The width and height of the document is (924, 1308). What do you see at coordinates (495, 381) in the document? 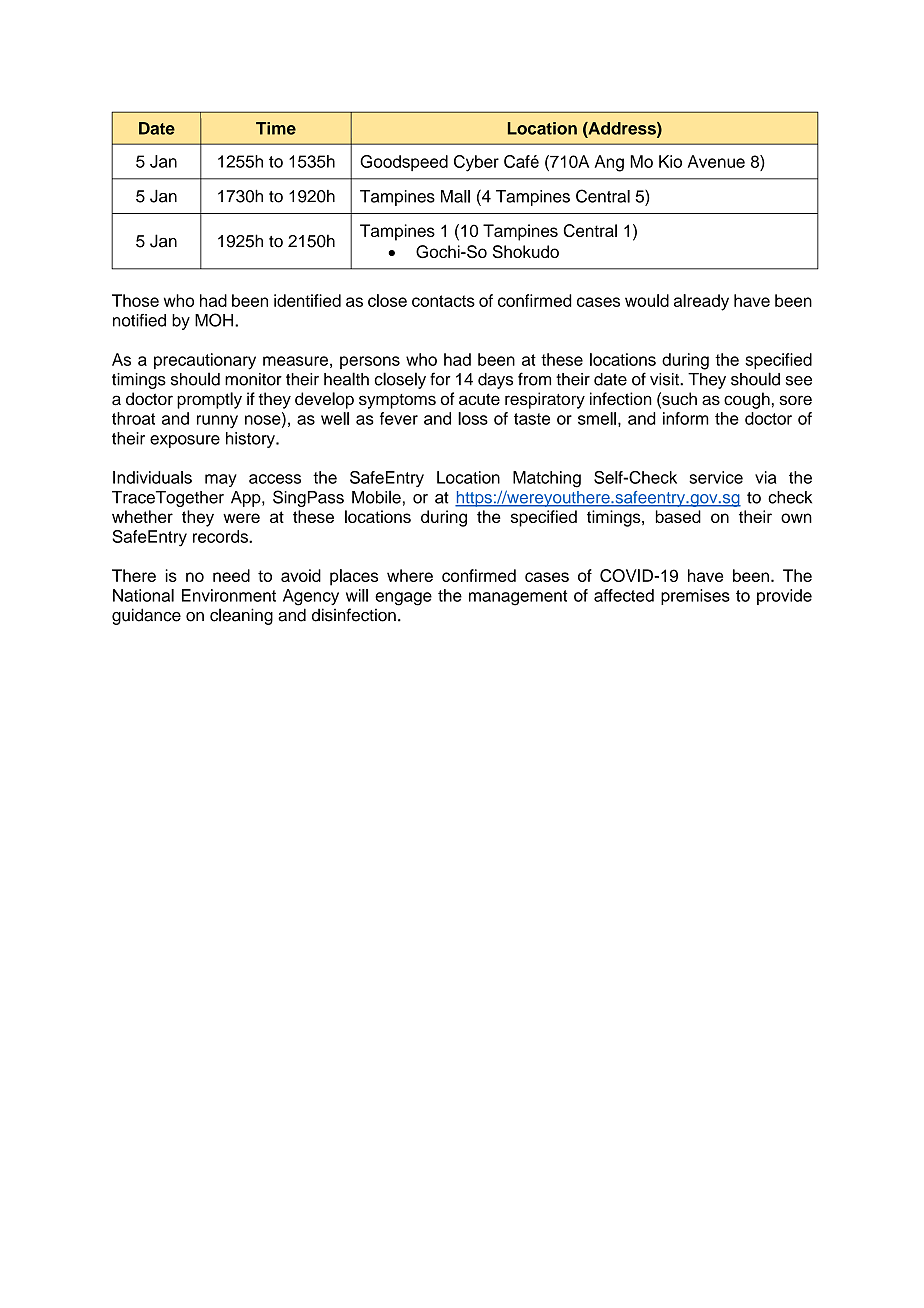
I see `days` at bounding box center [495, 381].
